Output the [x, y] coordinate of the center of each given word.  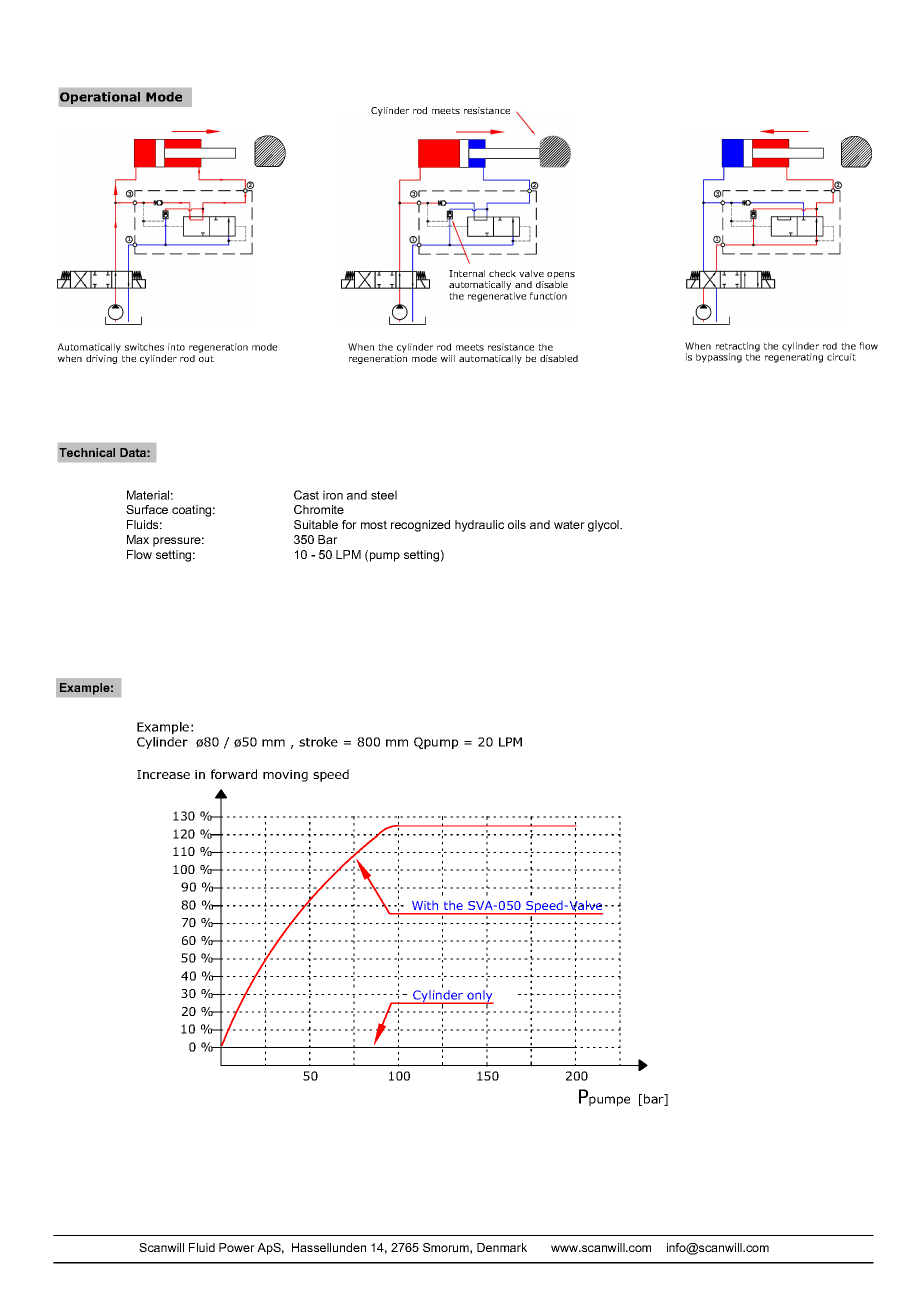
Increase [163, 774]
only [480, 997]
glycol [604, 526]
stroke [318, 742]
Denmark [502, 1247]
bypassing [719, 358]
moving [285, 776]
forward [234, 774]
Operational [100, 98]
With [425, 905]
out [206, 358]
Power [237, 1247]
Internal [467, 273]
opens [561, 275]
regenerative [497, 297]
